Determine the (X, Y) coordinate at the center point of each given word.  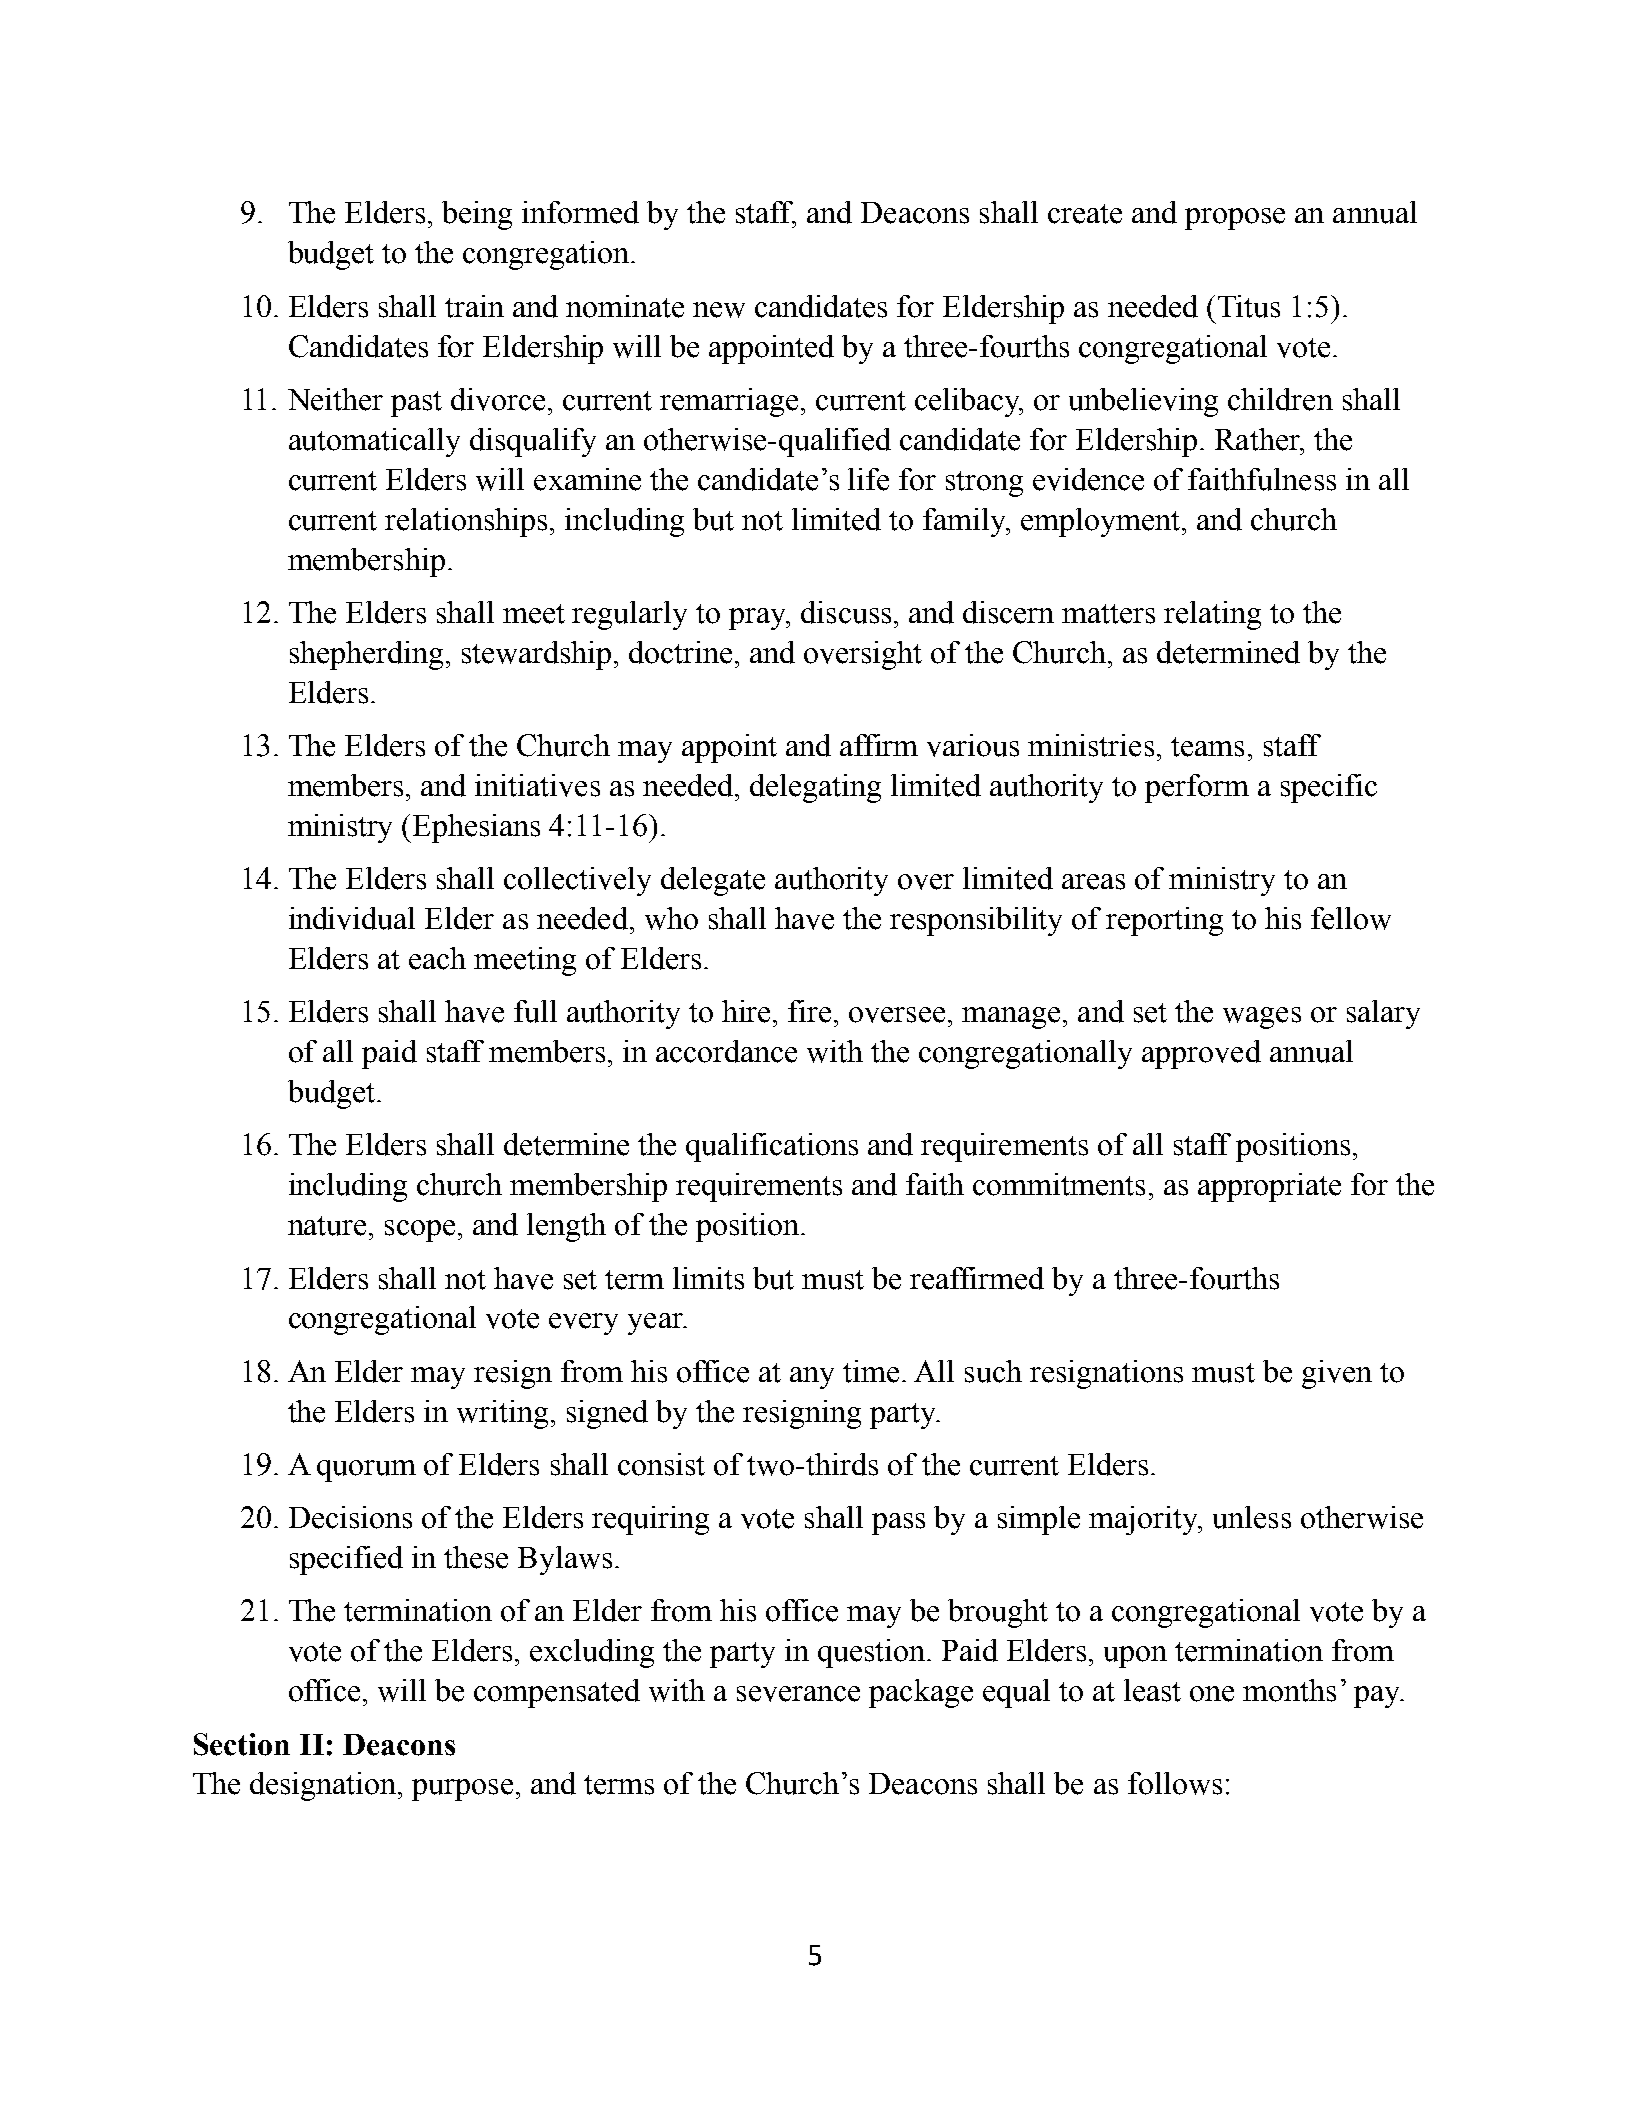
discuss (846, 612)
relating (1212, 615)
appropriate (1269, 1187)
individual (352, 918)
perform (1197, 788)
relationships (468, 522)
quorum (366, 1471)
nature (327, 1226)
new (719, 310)
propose (1235, 219)
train (474, 306)
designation (324, 1786)
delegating (815, 788)
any (812, 1378)
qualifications (772, 1147)
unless (1252, 1517)
